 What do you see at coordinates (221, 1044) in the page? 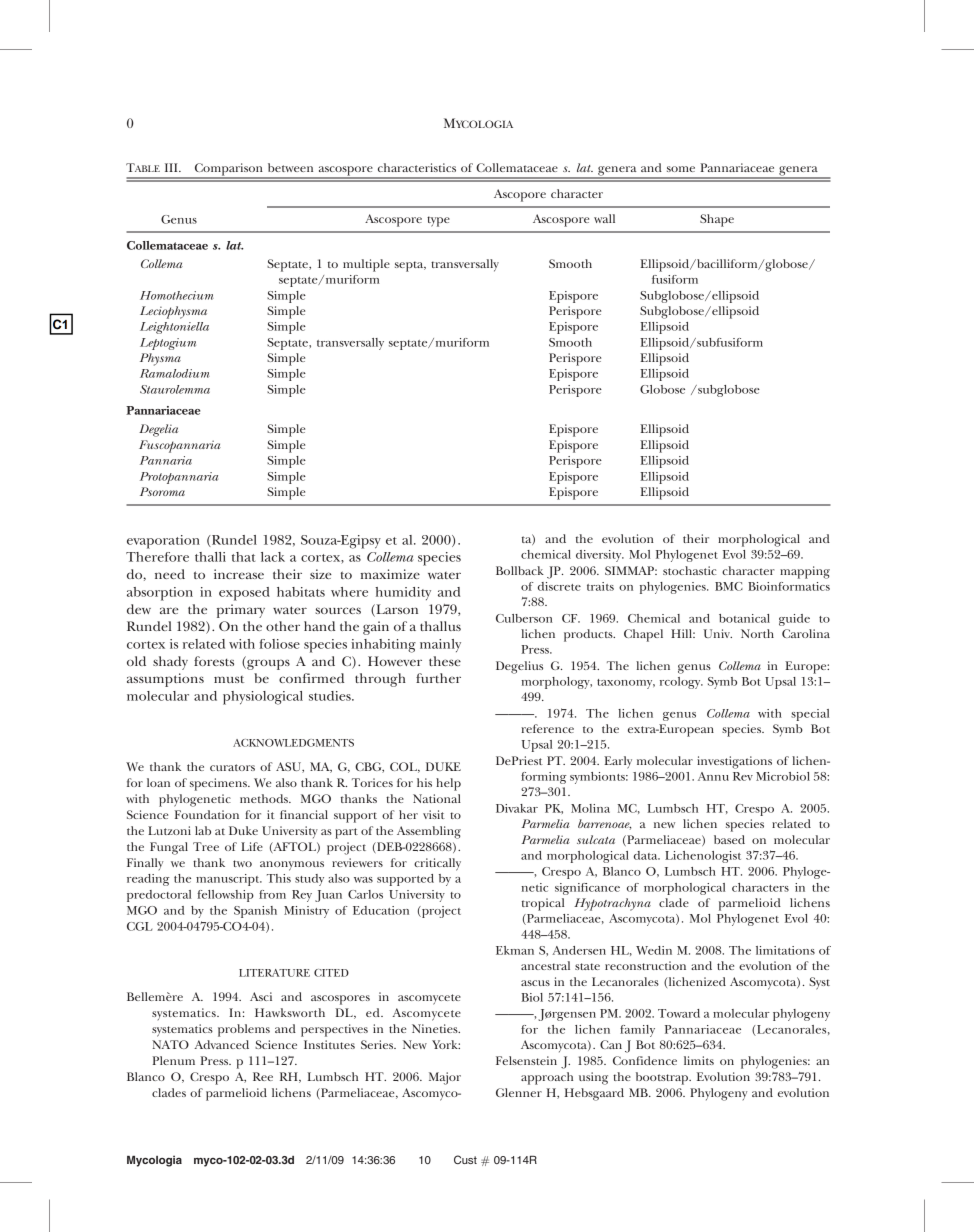
I see `Advanced` at bounding box center [221, 1044].
